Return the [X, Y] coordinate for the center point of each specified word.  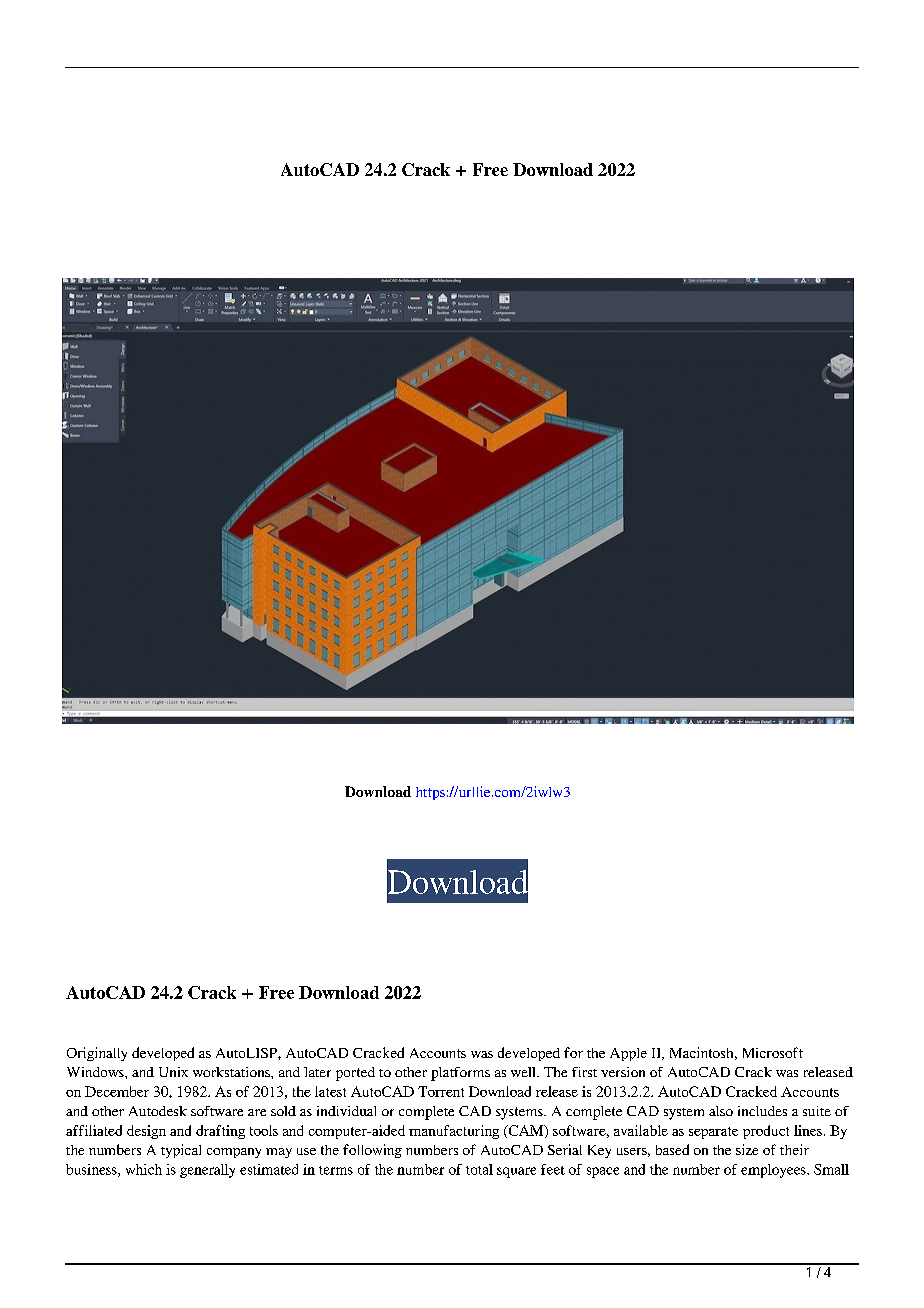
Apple [628, 1054]
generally [207, 1171]
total [479, 1169]
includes [762, 1111]
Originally [97, 1054]
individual [346, 1111]
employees [774, 1171]
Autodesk [158, 1111]
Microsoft [773, 1052]
